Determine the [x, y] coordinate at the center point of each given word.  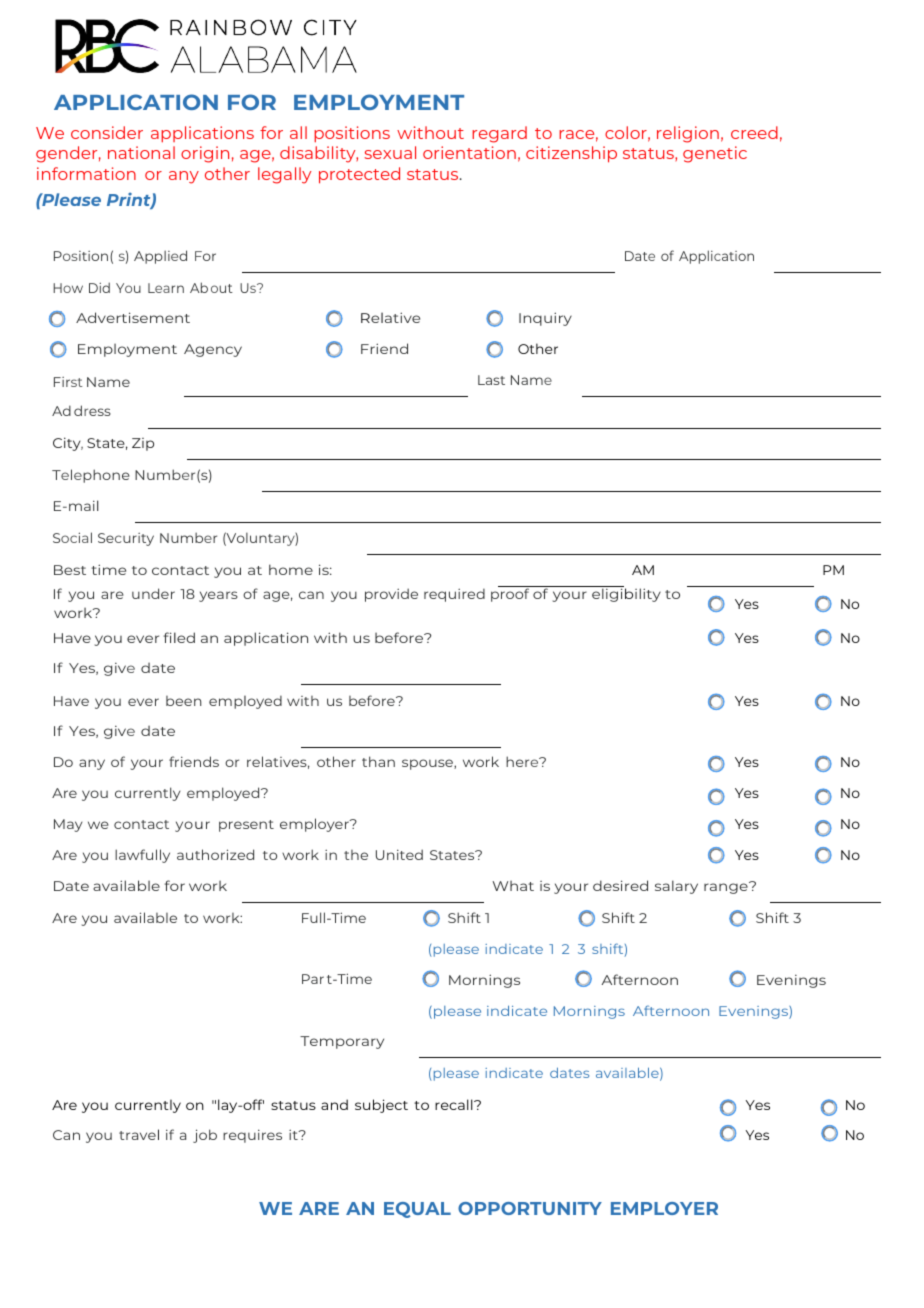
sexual [390, 152]
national [141, 152]
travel [139, 1134]
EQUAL [417, 1210]
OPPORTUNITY [530, 1208]
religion [688, 134]
